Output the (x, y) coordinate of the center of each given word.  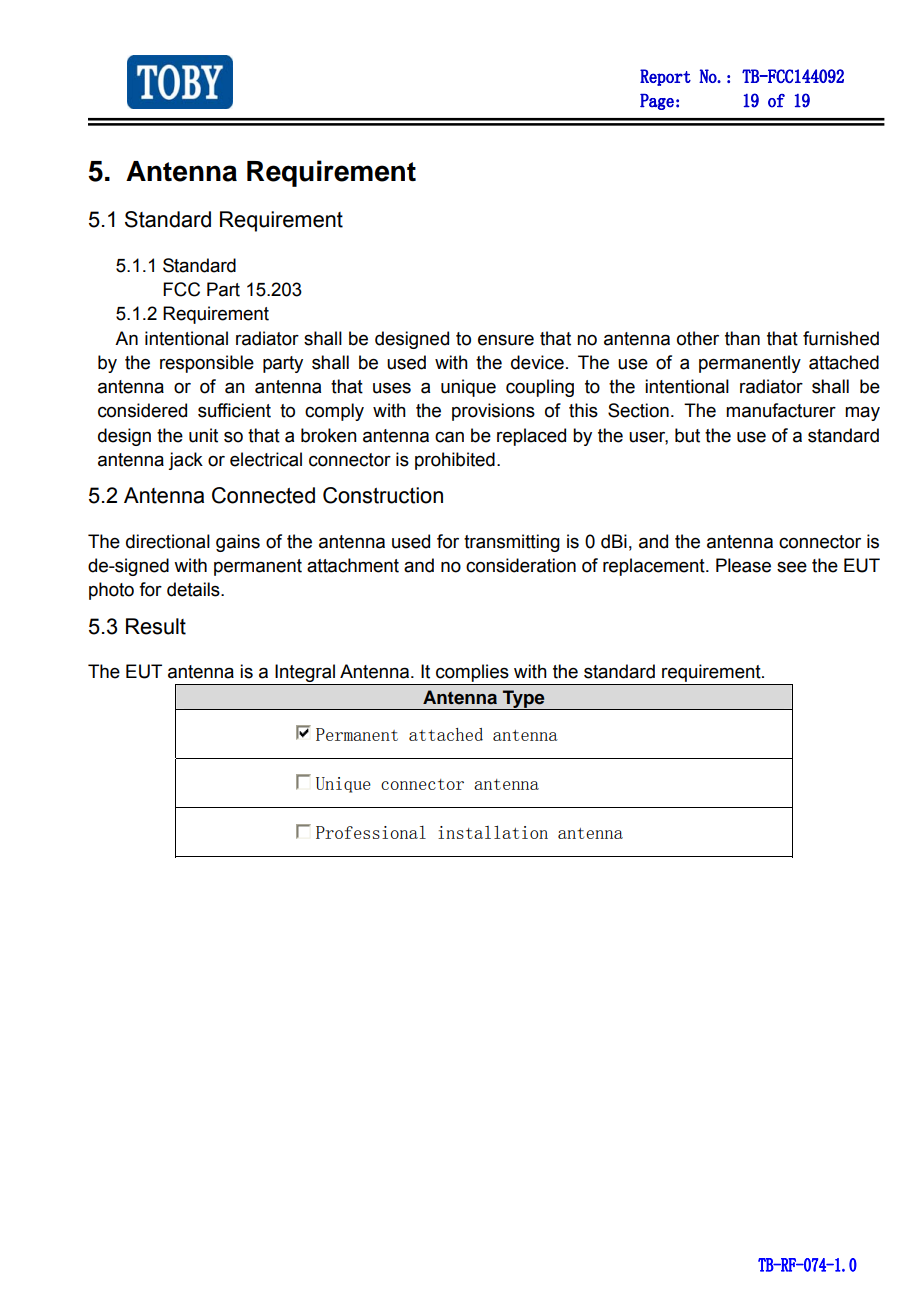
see (792, 567)
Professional (371, 832)
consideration (521, 565)
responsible (207, 364)
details (194, 589)
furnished (841, 338)
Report (665, 77)
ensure (506, 340)
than (742, 338)
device (537, 362)
